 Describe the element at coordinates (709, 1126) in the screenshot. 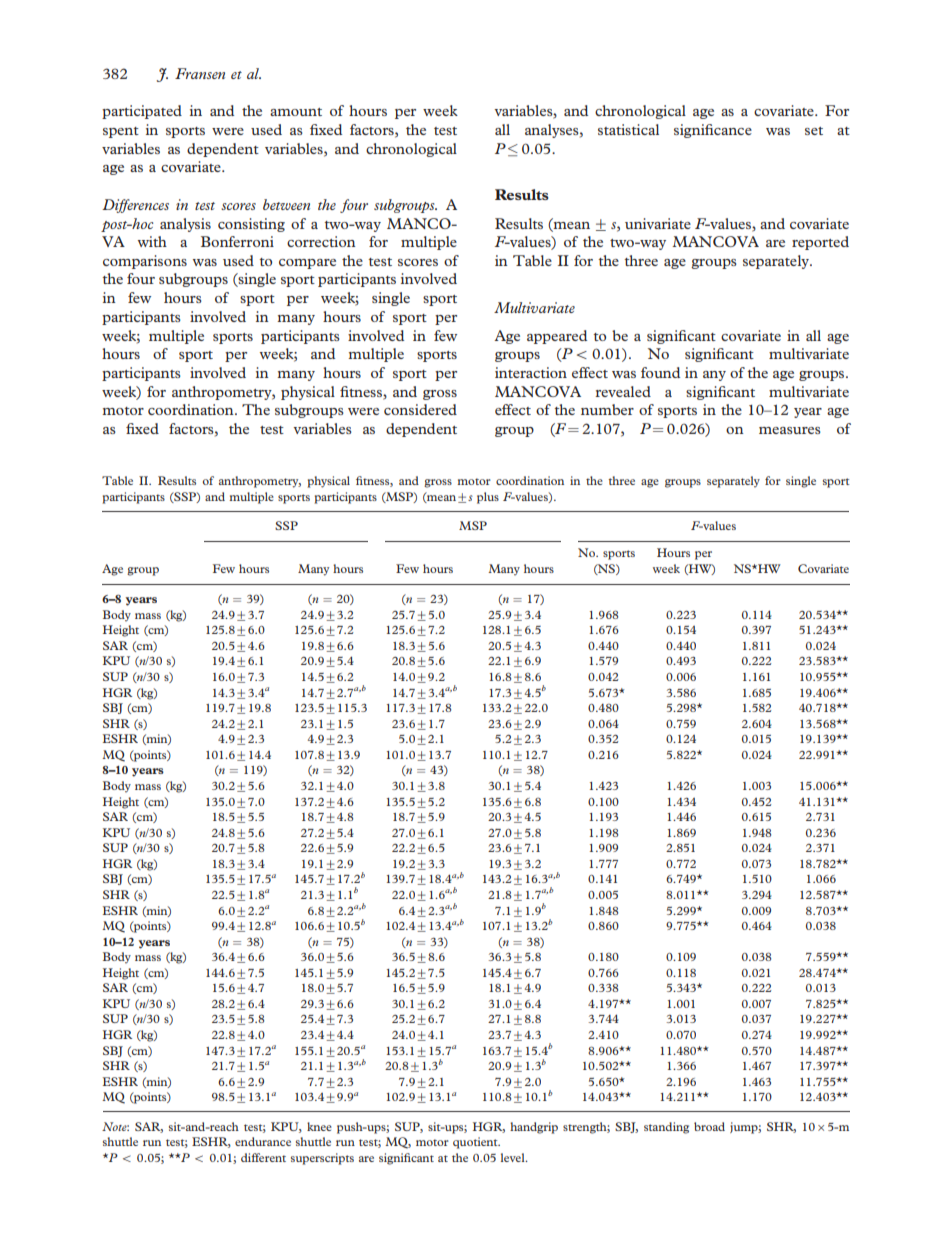

I see `broad` at that location.
